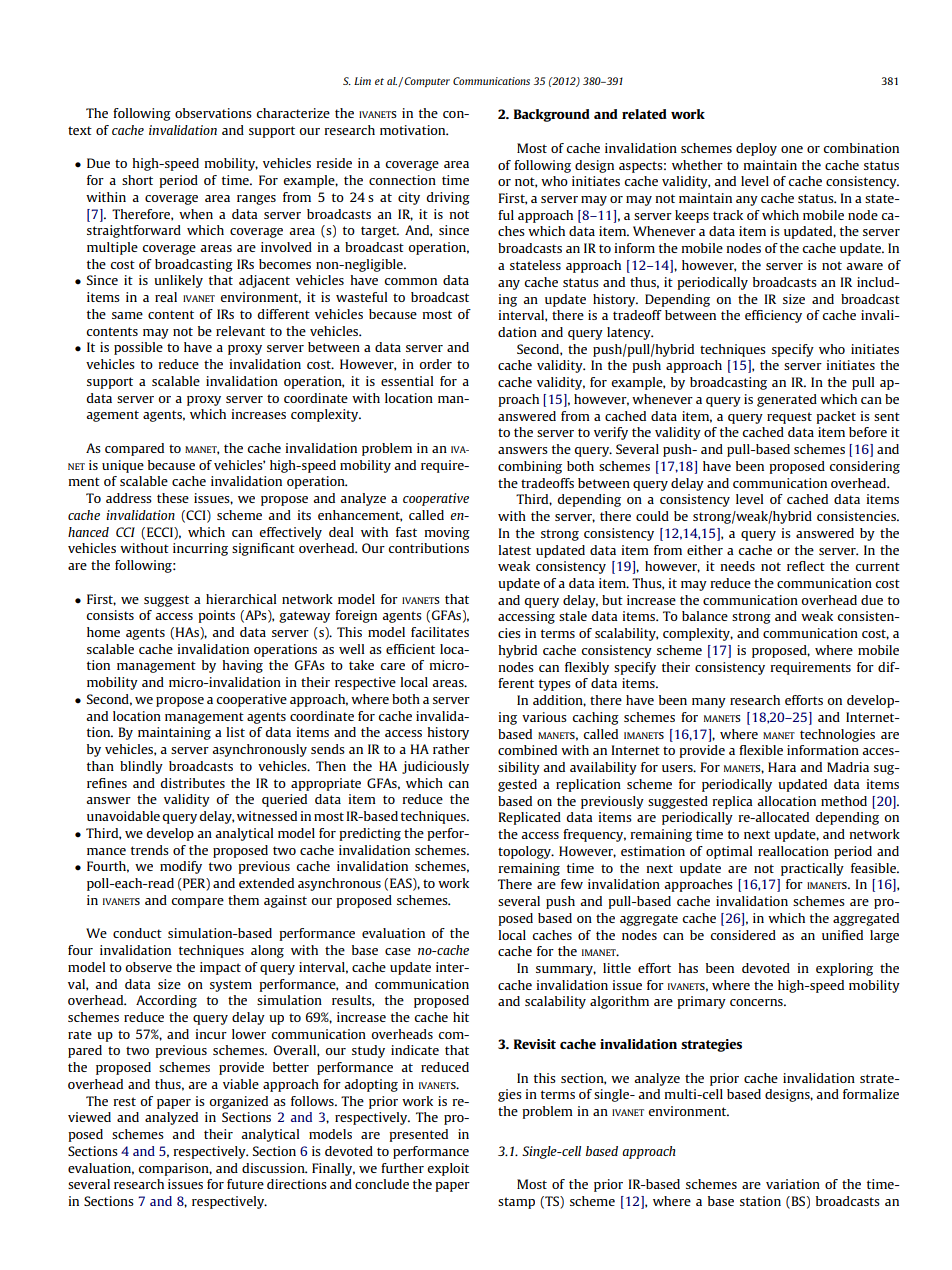 The width and height of the document is (952, 1270). What do you see at coordinates (844, 801) in the document?
I see `method` at bounding box center [844, 801].
